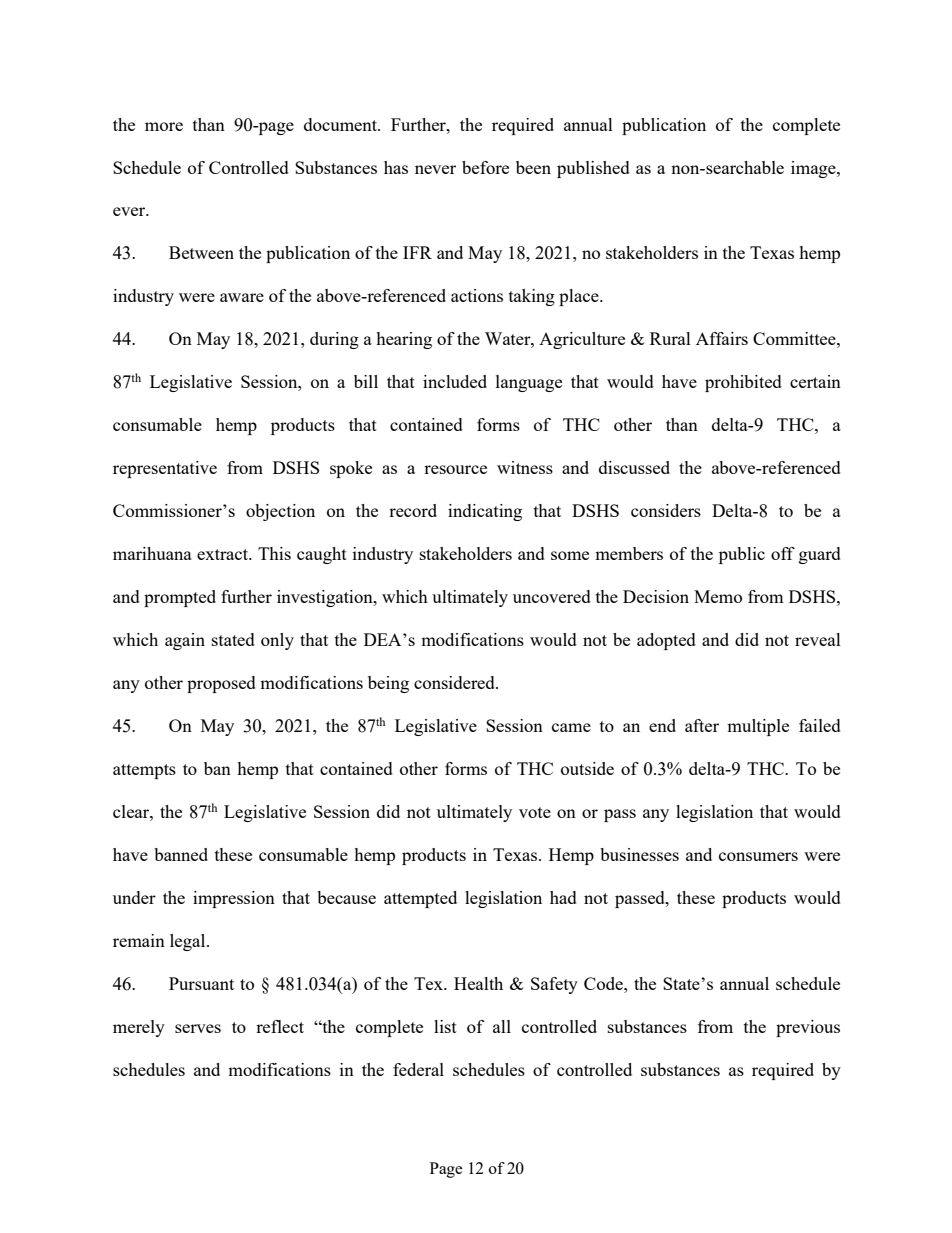 Image resolution: width=952 pixels, height=1233 pixels. What do you see at coordinates (198, 1028) in the screenshot?
I see `serves` at bounding box center [198, 1028].
